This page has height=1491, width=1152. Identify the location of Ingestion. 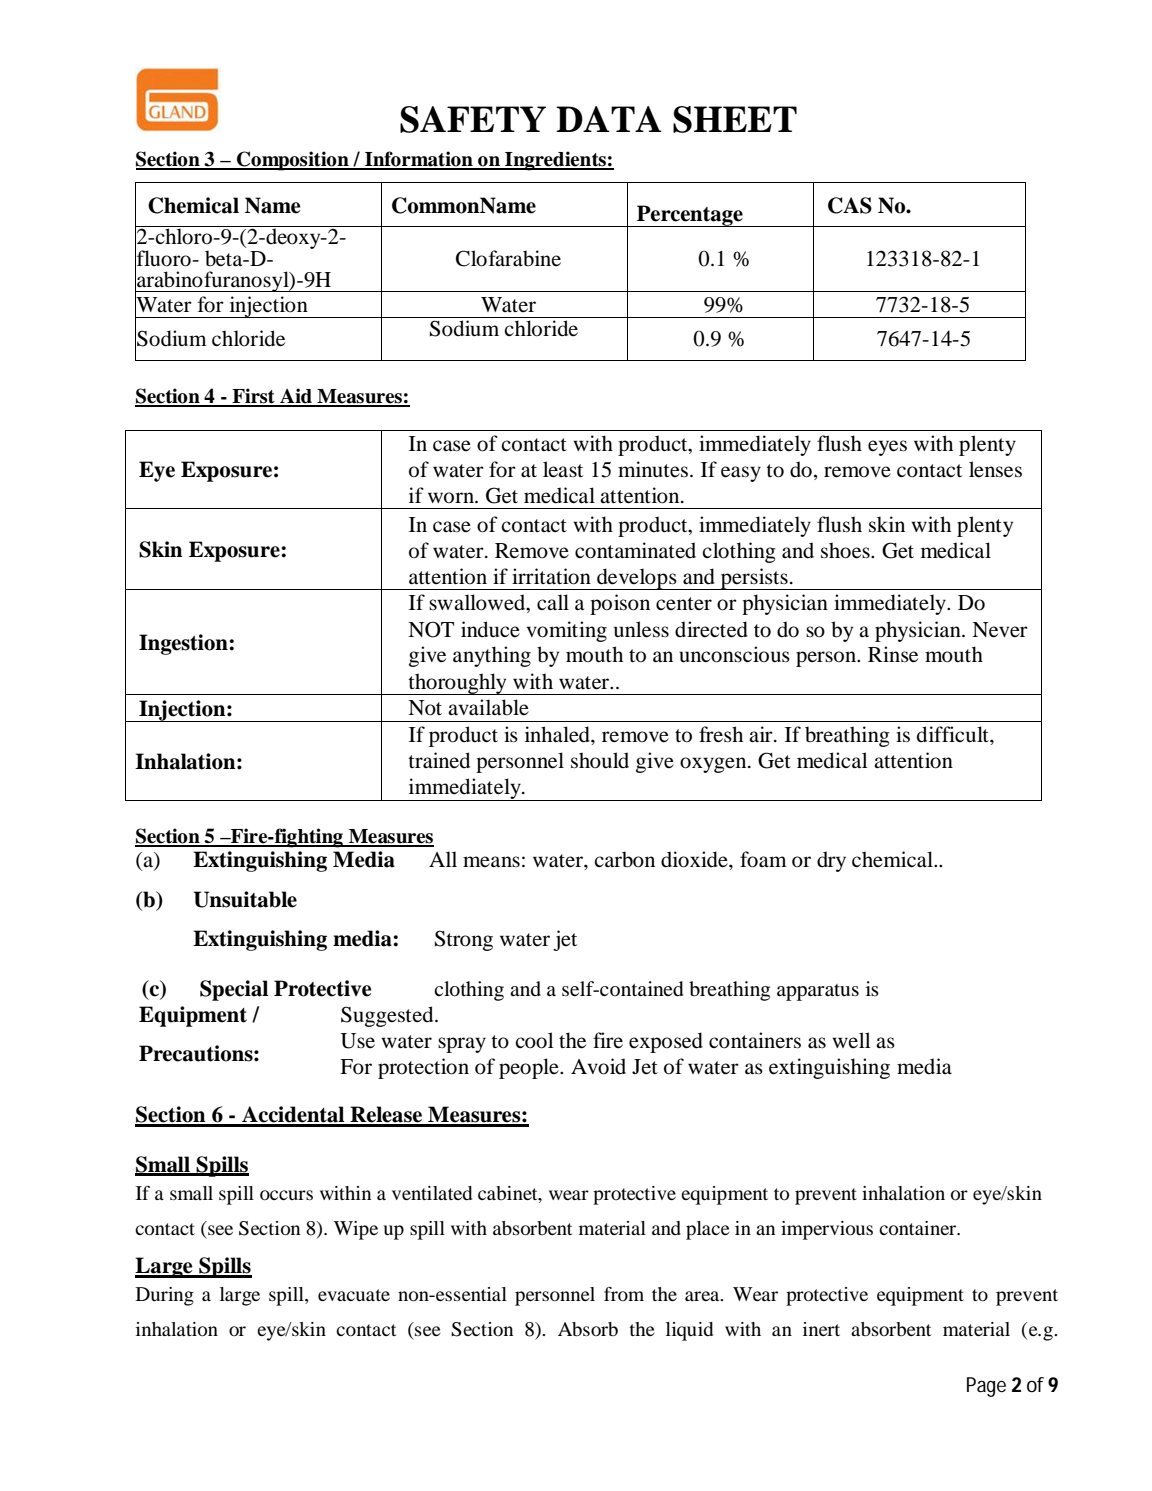
(184, 644).
